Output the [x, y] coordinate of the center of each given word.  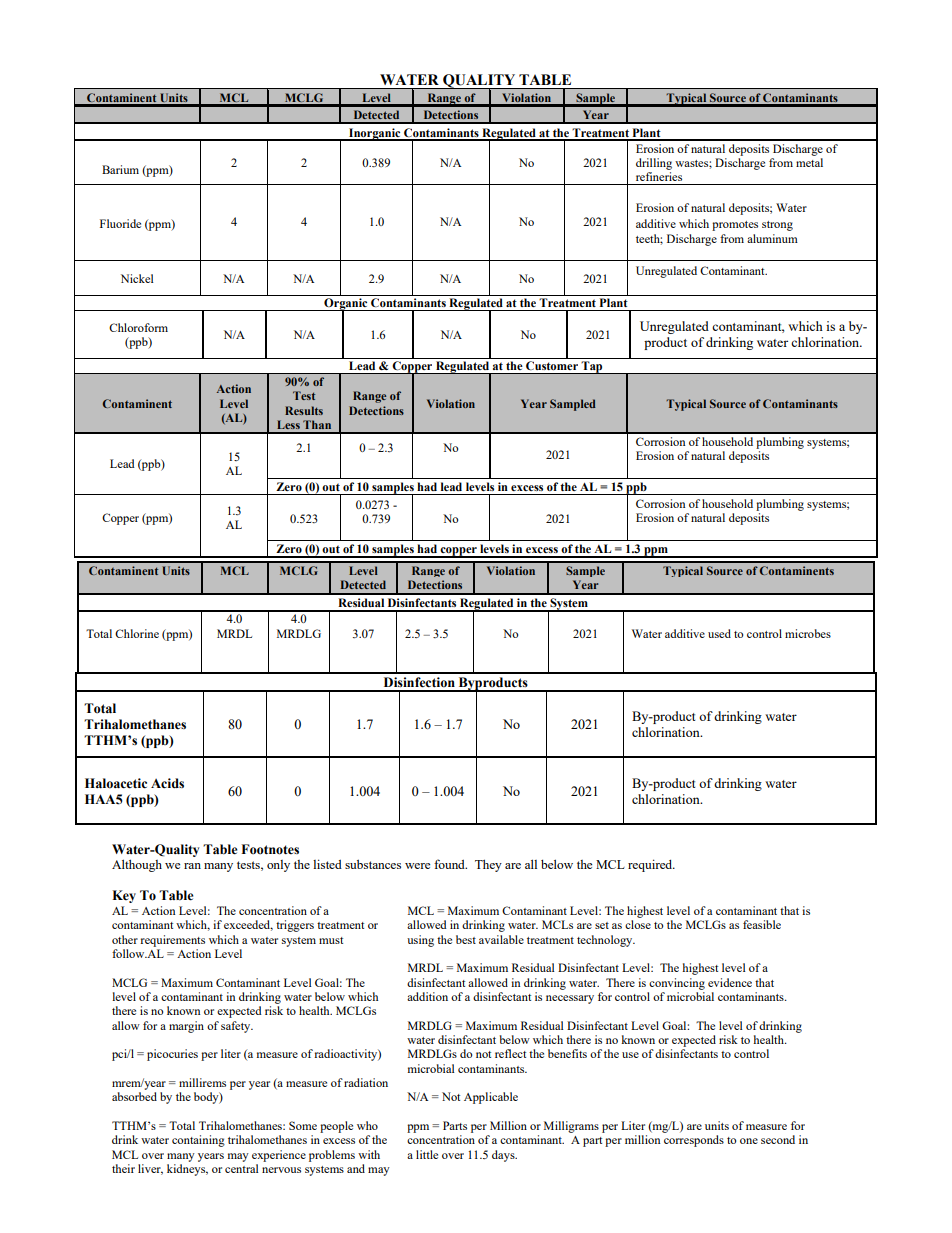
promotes [735, 226]
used [719, 633]
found [450, 864]
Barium [120, 169]
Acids [167, 783]
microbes [808, 633]
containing [198, 1141]
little [427, 1154]
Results [304, 410]
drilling [654, 164]
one [749, 1141]
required [651, 865]
